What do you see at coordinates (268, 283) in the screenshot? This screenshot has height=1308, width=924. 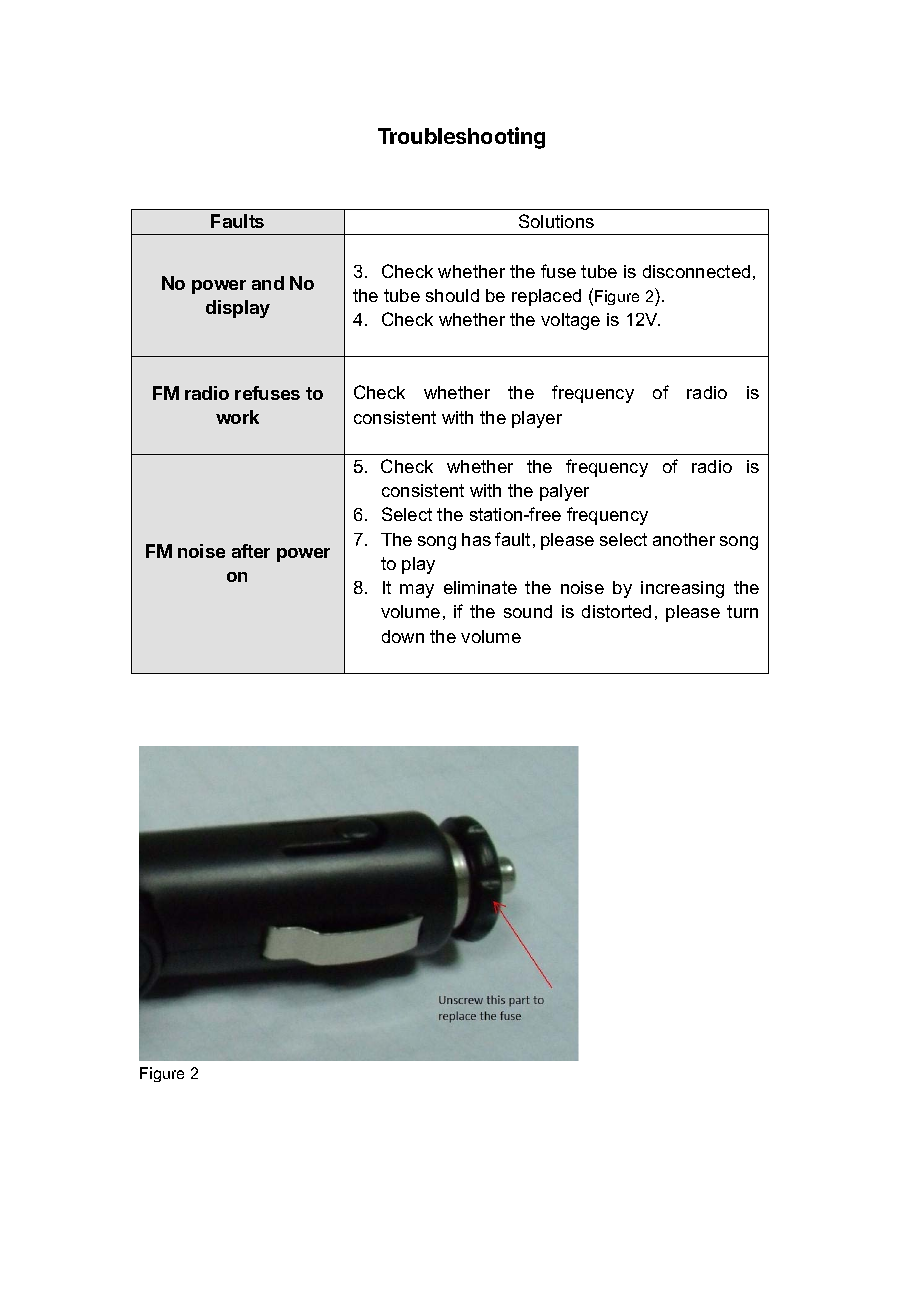 I see `and` at bounding box center [268, 283].
